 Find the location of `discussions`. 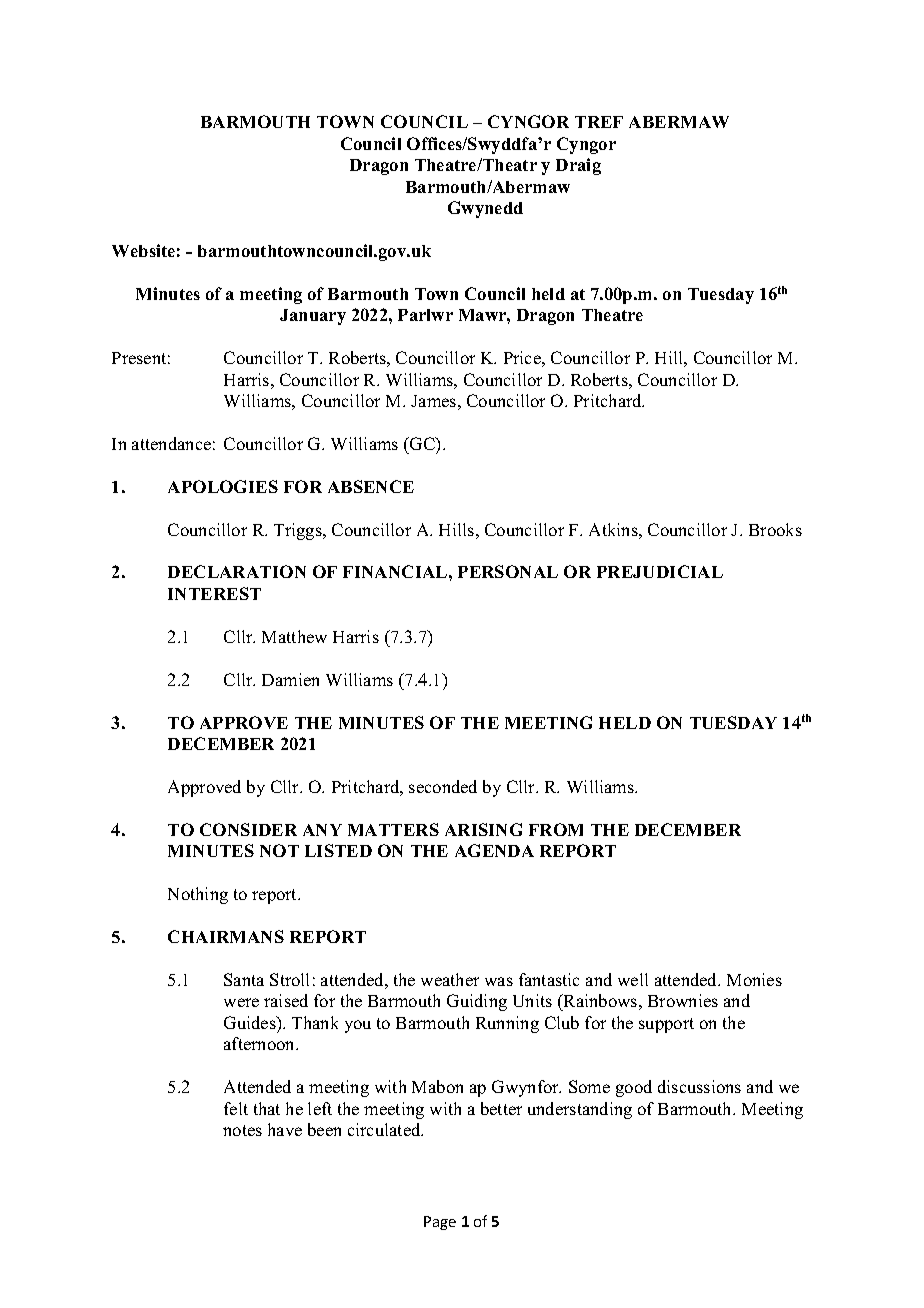

discussions is located at coordinates (699, 1086).
